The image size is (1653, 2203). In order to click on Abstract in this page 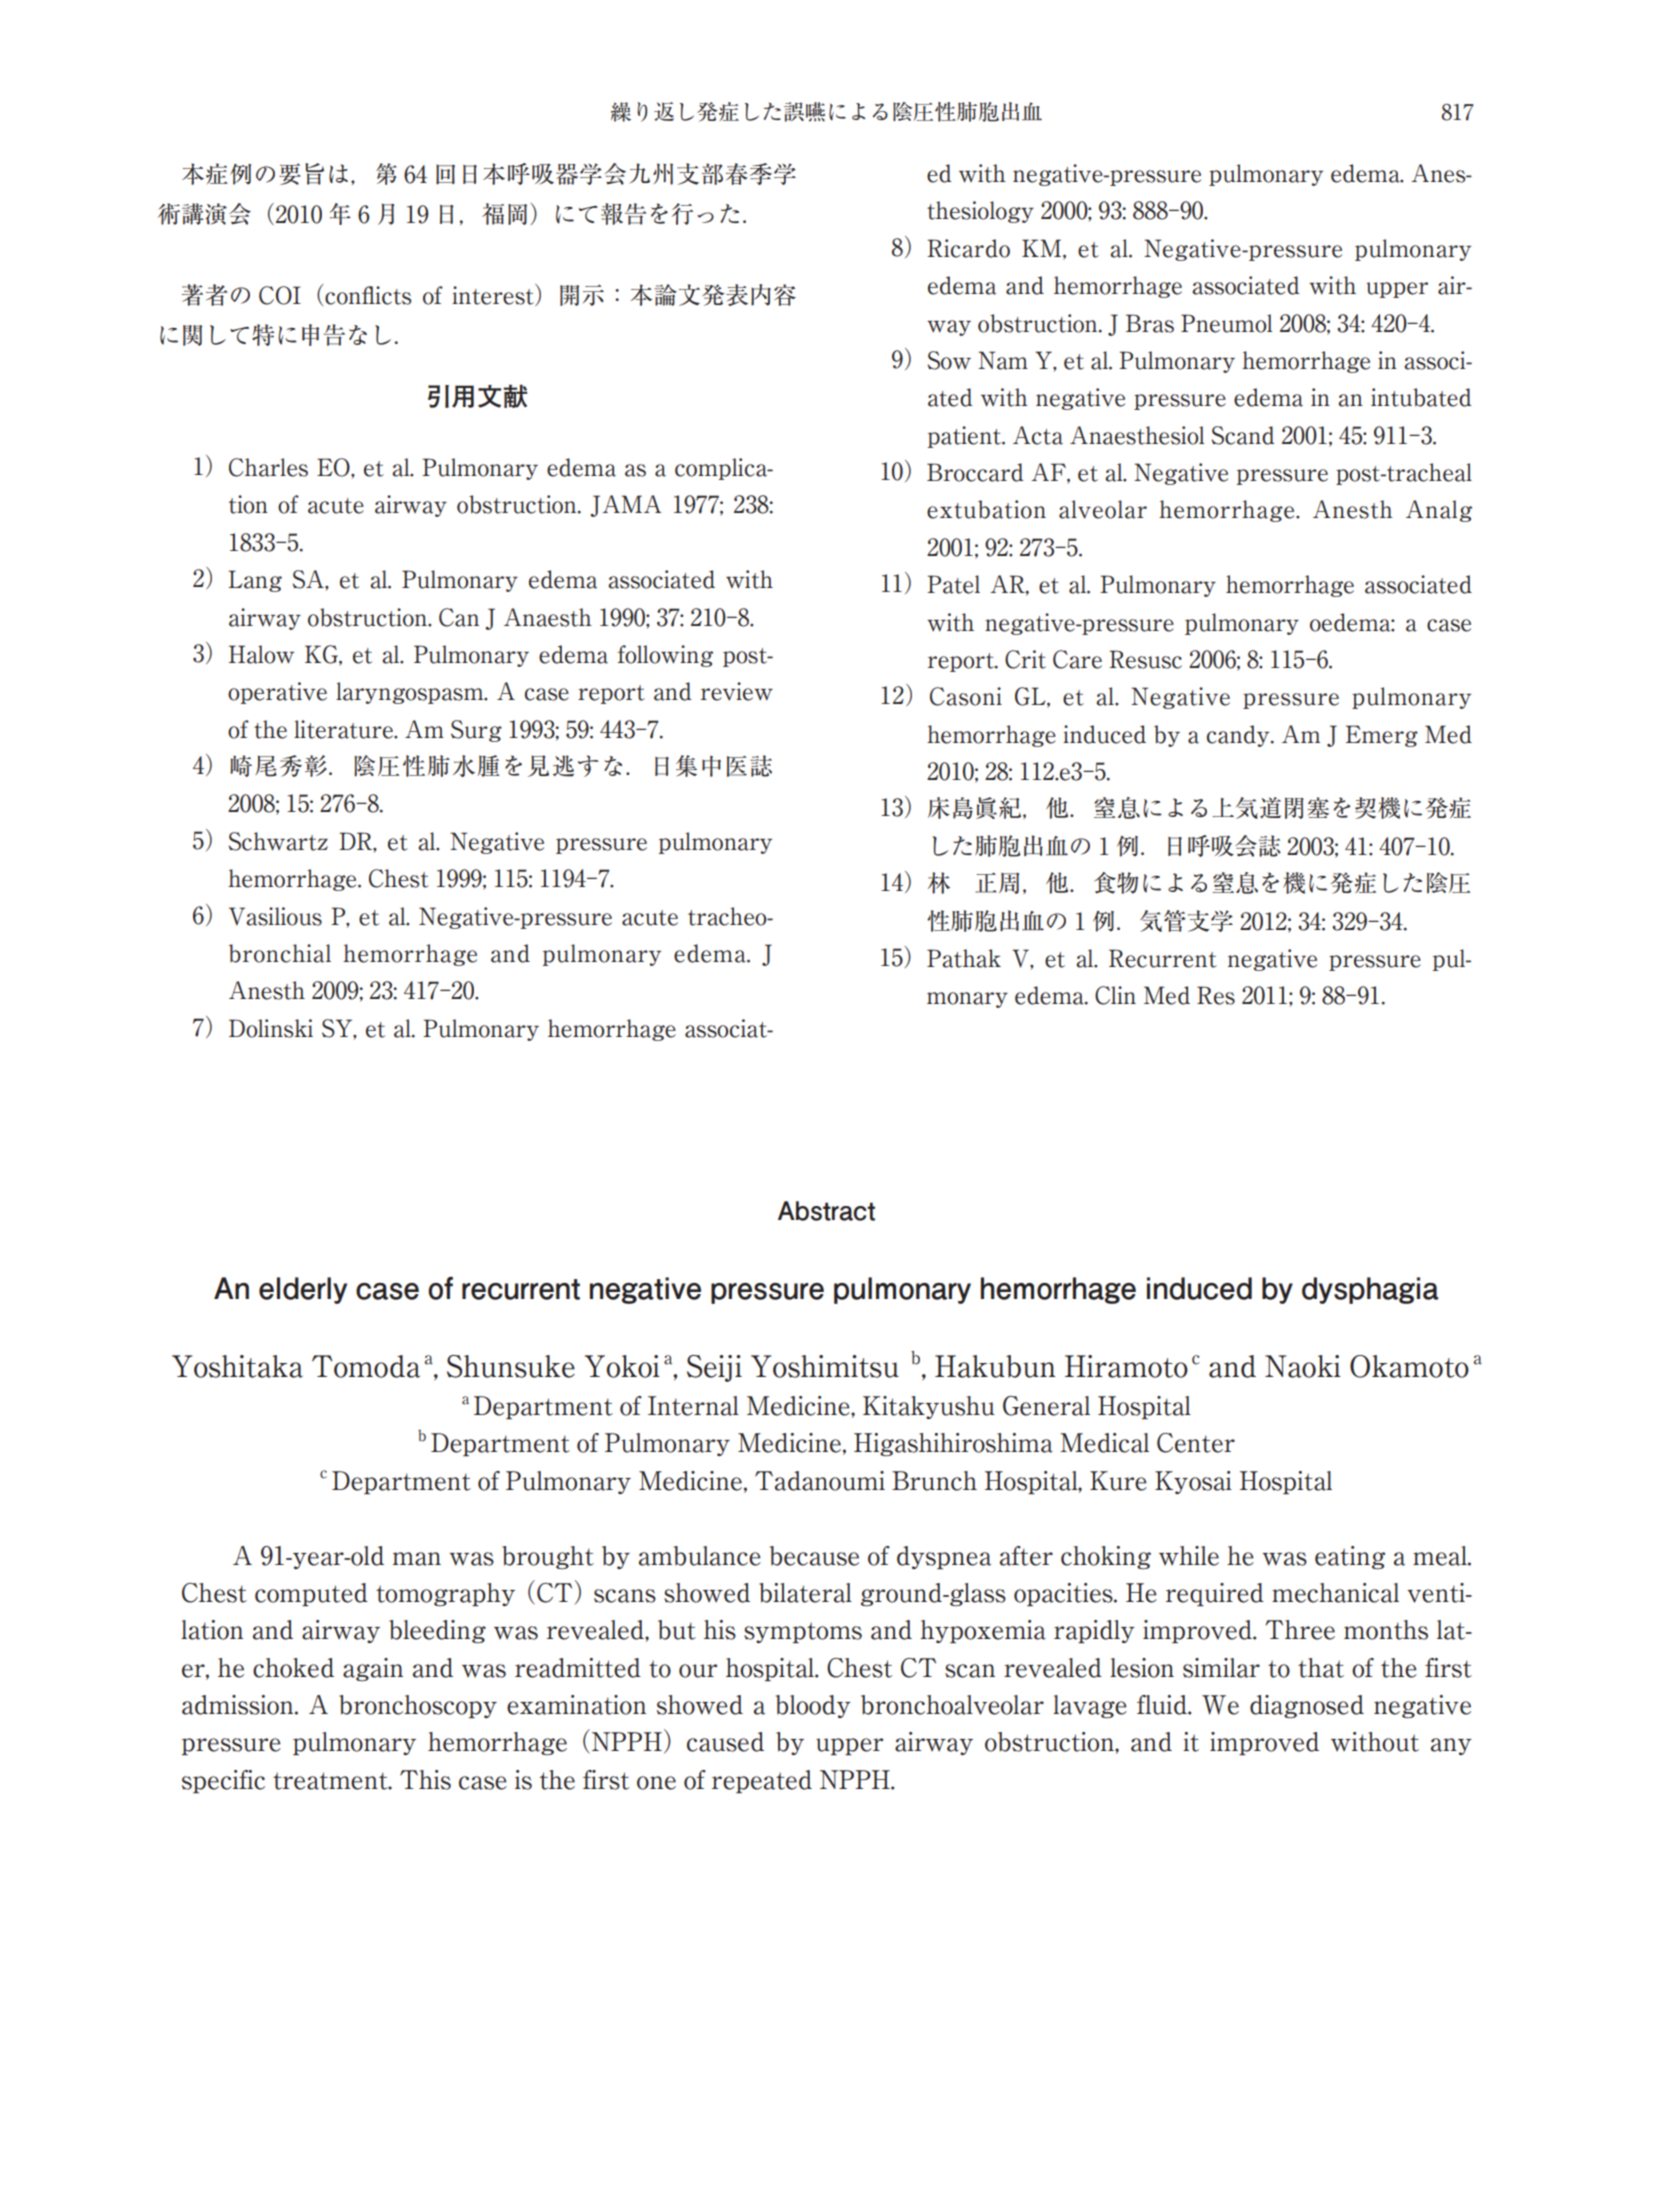, I will do `click(826, 1211)`.
